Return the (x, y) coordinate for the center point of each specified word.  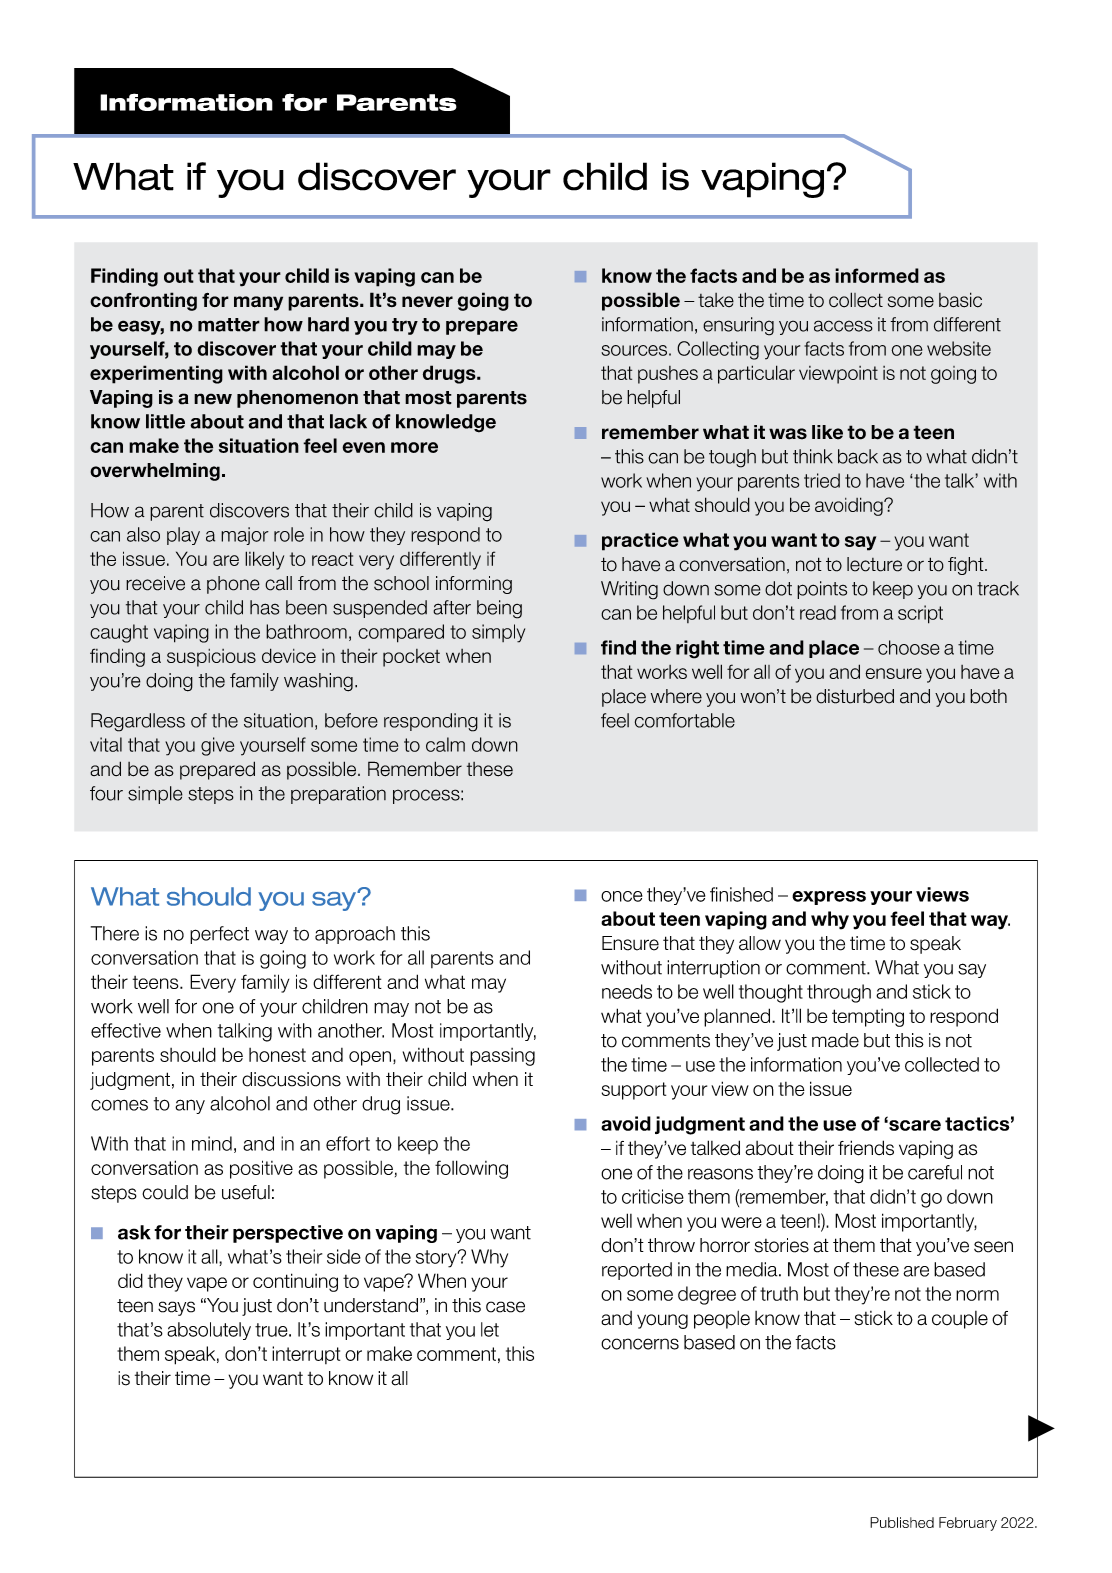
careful (935, 1172)
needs (627, 991)
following (471, 1169)
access (843, 326)
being (499, 609)
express (829, 898)
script (920, 614)
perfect (219, 935)
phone (233, 585)
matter (229, 325)
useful (246, 1192)
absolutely (209, 1331)
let (490, 1329)
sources (634, 350)
